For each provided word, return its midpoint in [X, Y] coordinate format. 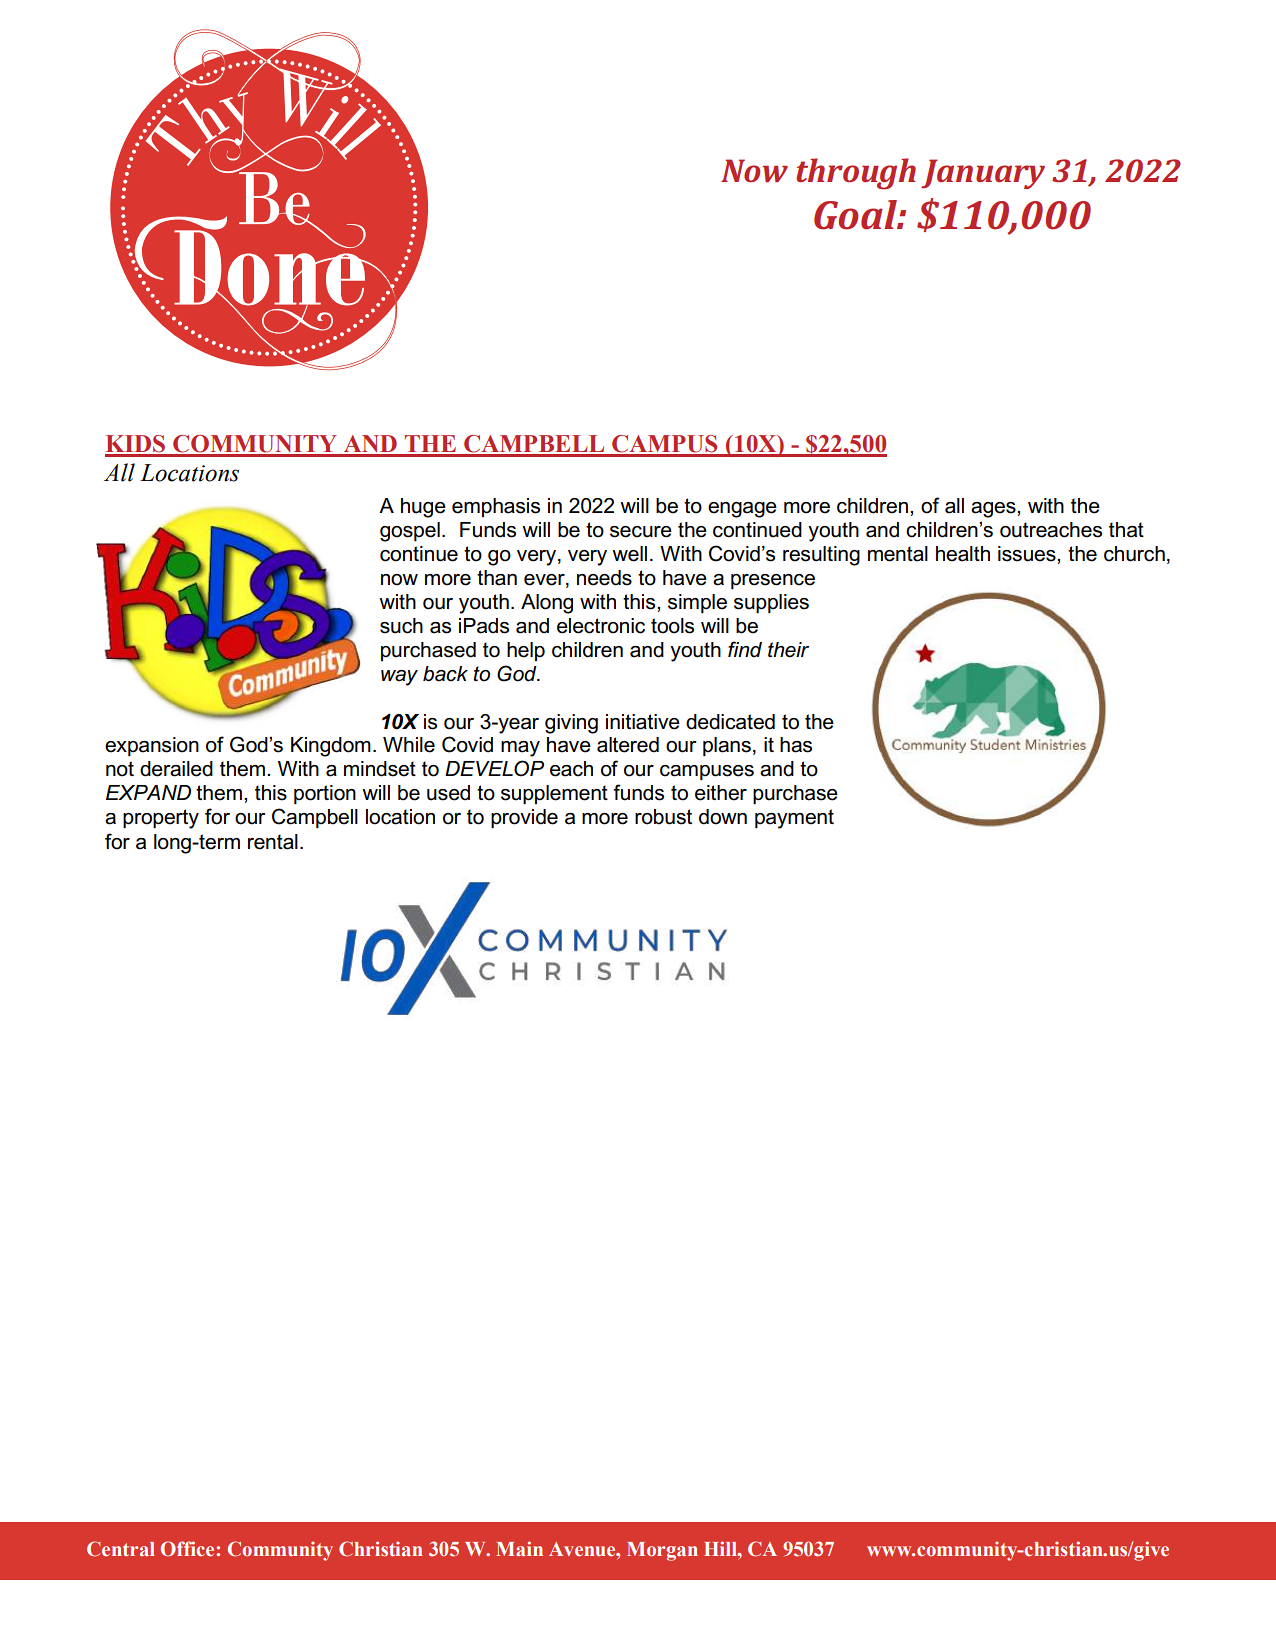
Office [188, 1549]
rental [273, 842]
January [983, 174]
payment [794, 819]
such [401, 626]
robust [663, 817]
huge [423, 508]
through [856, 174]
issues [1028, 554]
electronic [601, 626]
